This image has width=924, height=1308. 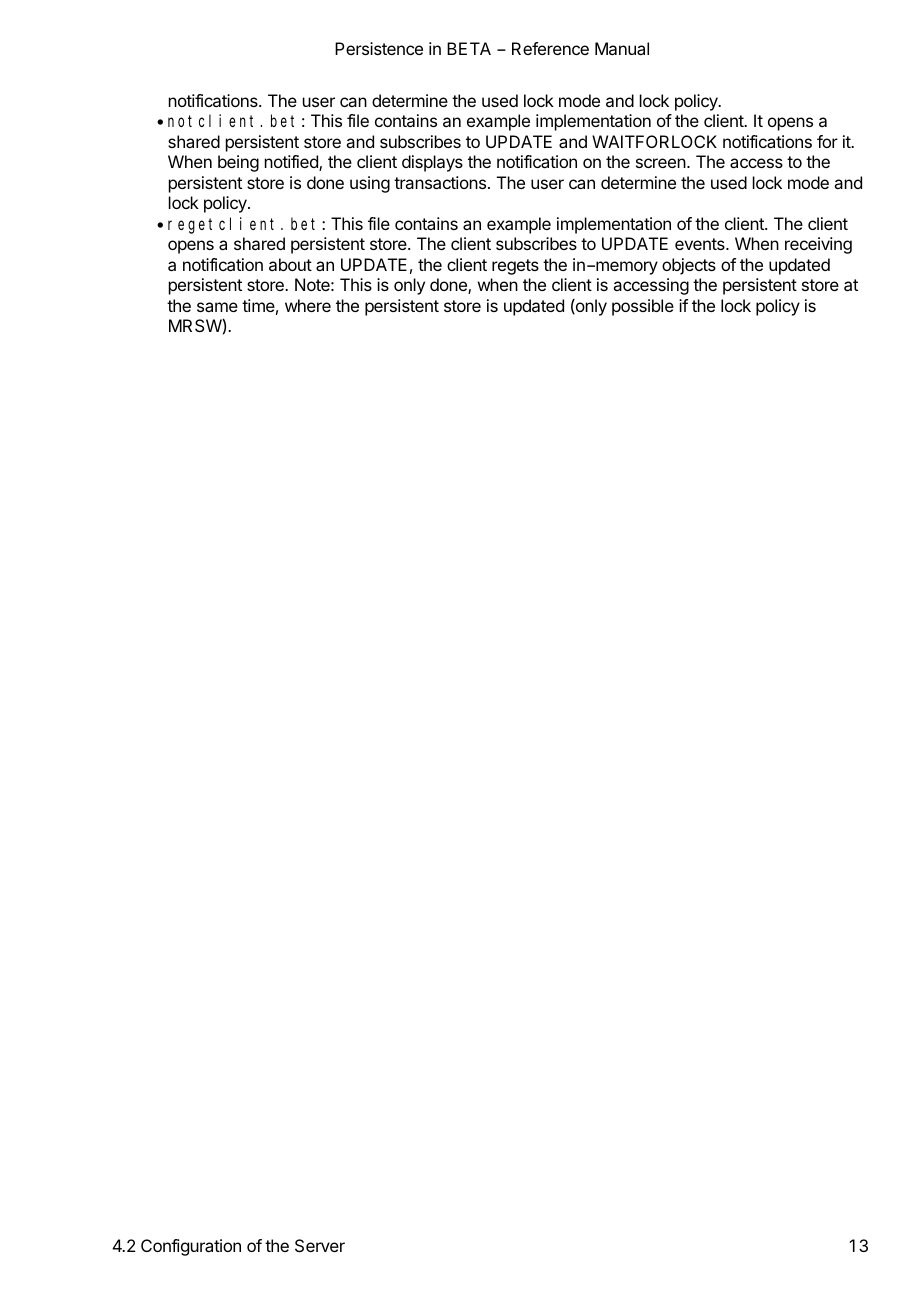 I want to click on Configuration, so click(x=191, y=1247).
